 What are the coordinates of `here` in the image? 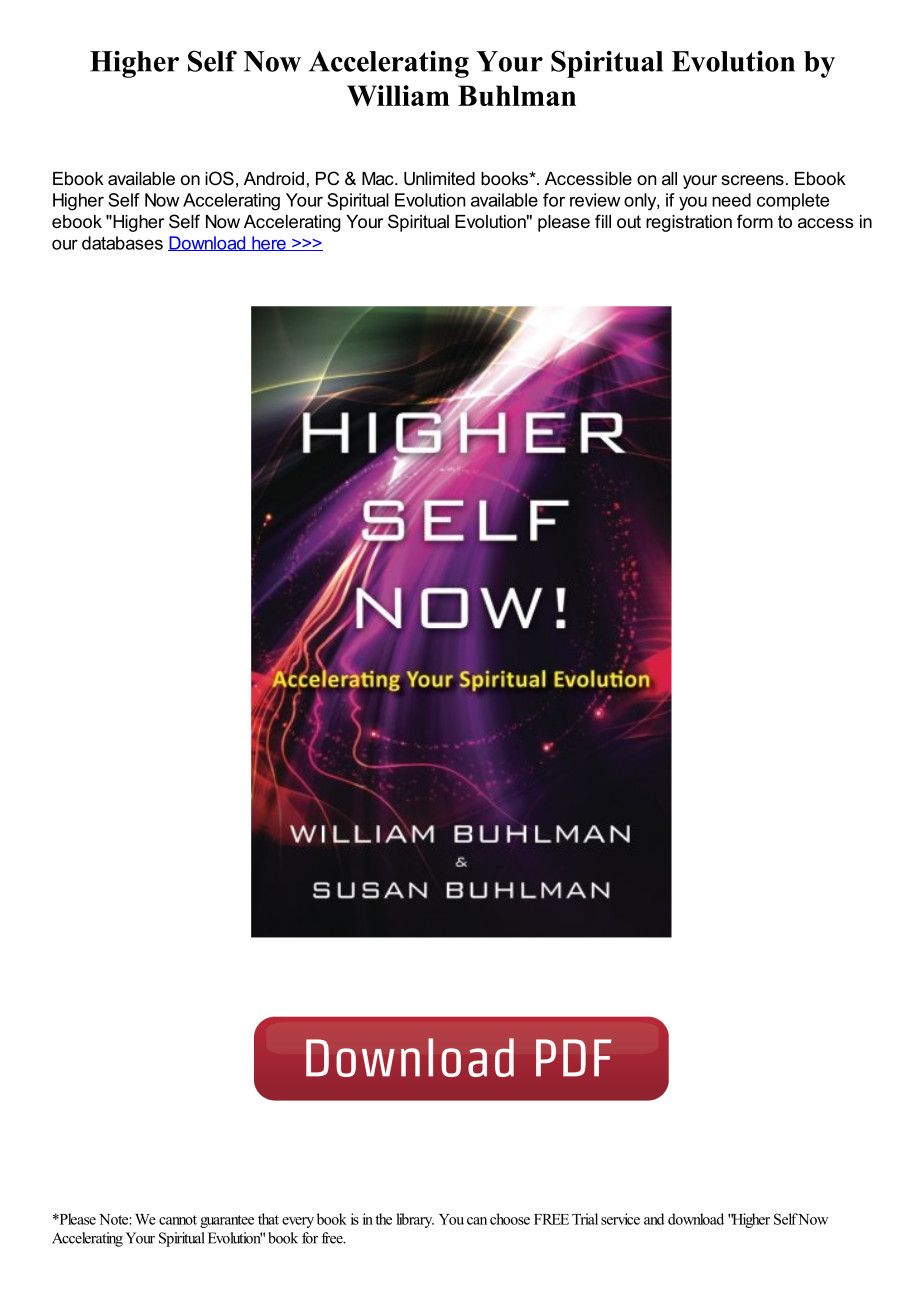 It's located at (269, 243).
